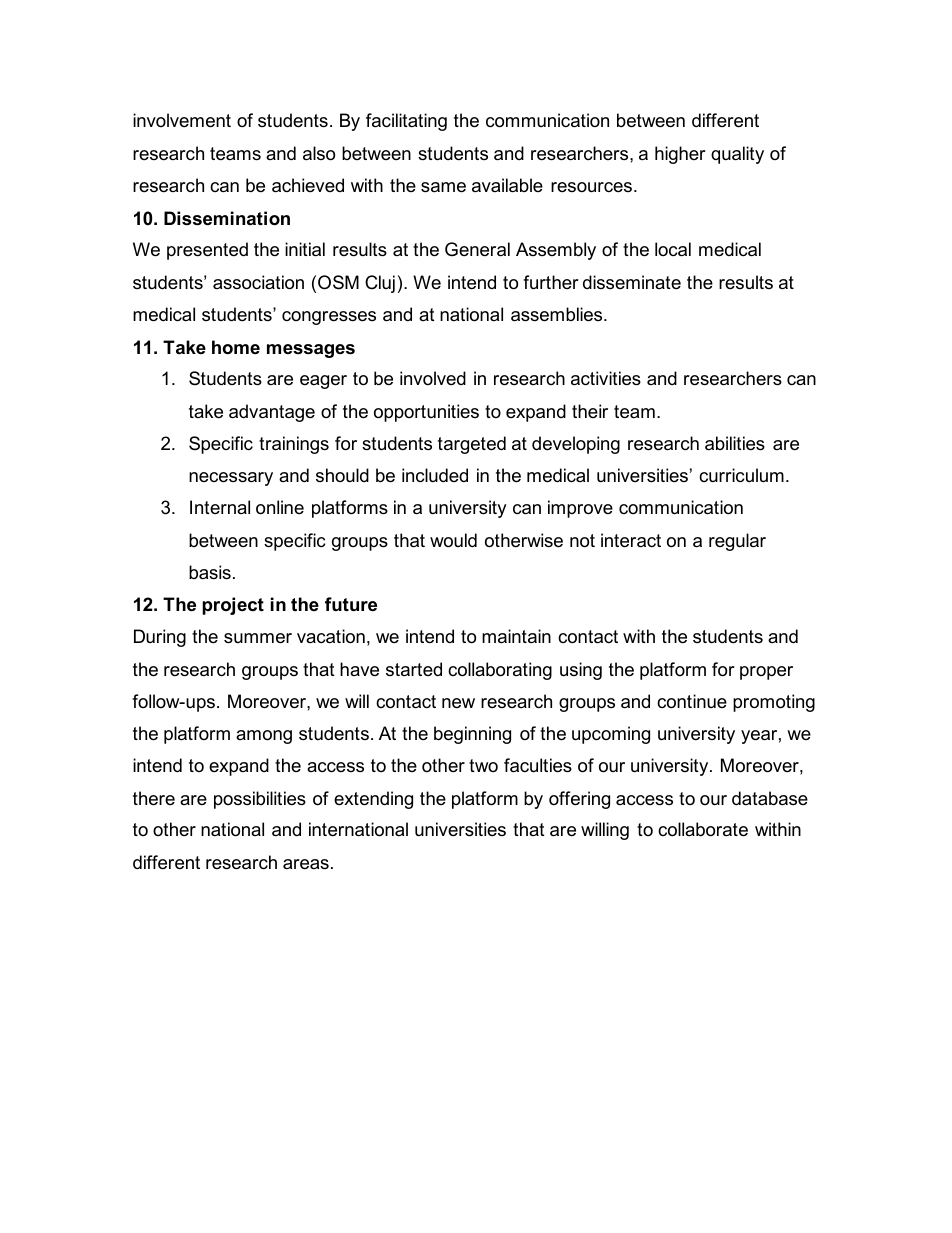 Image resolution: width=952 pixels, height=1233 pixels. I want to click on necessary, so click(231, 479).
